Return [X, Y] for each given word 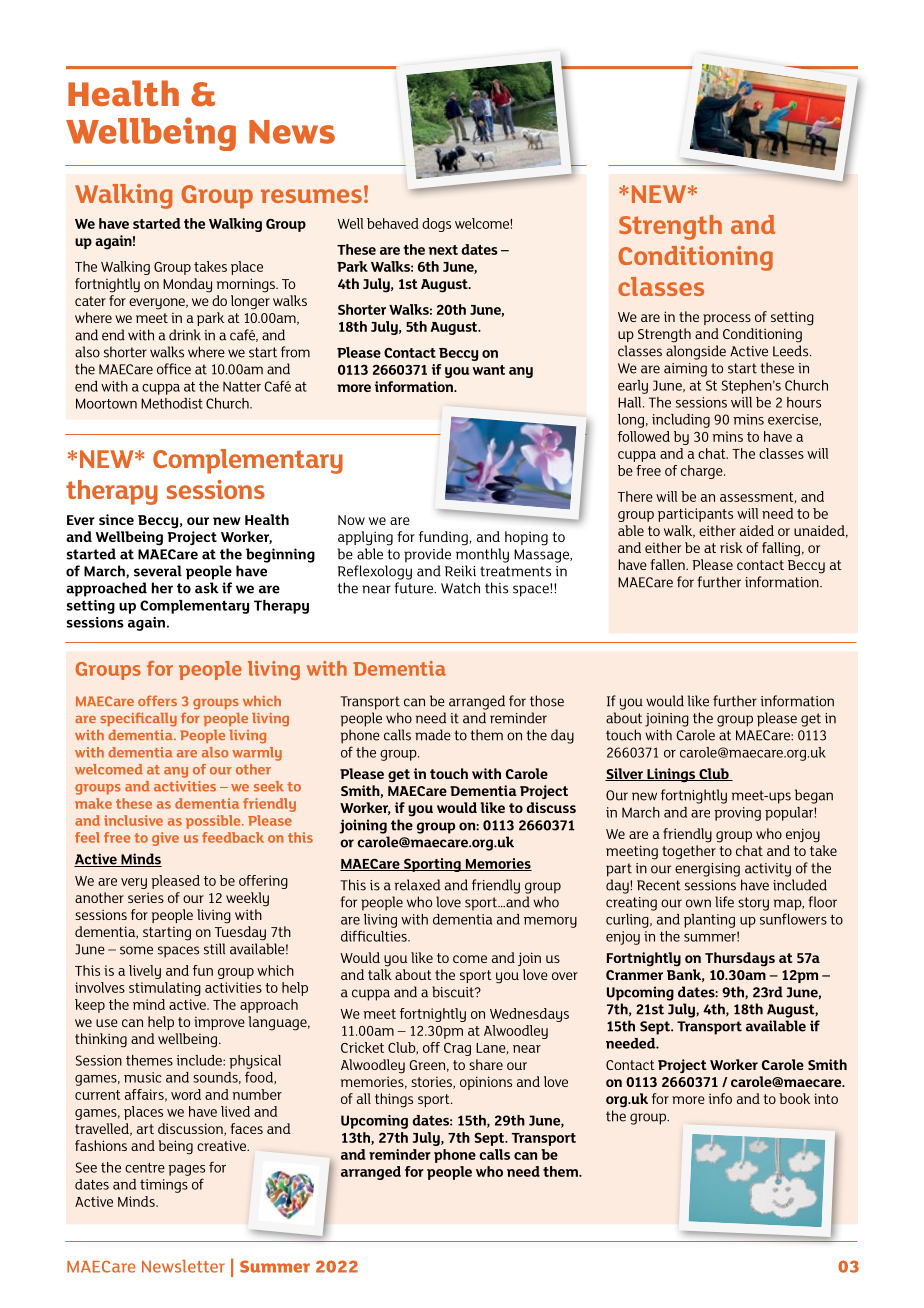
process [727, 319]
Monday [187, 285]
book [794, 1098]
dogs [436, 225]
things [394, 1100]
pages [186, 1170]
